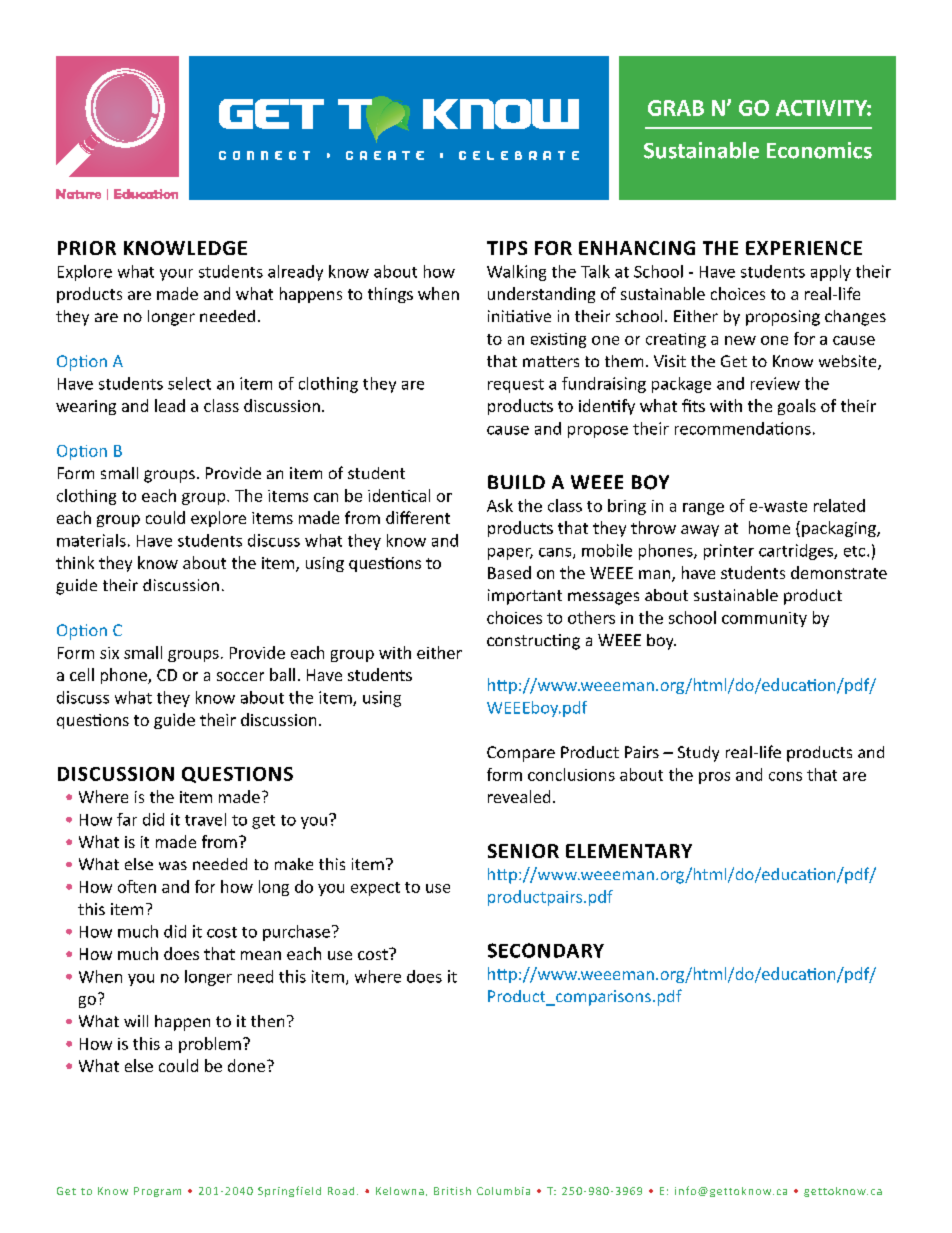 The height and width of the screenshot is (1233, 952). Describe the element at coordinates (525, 597) in the screenshot. I see `important` at that location.
